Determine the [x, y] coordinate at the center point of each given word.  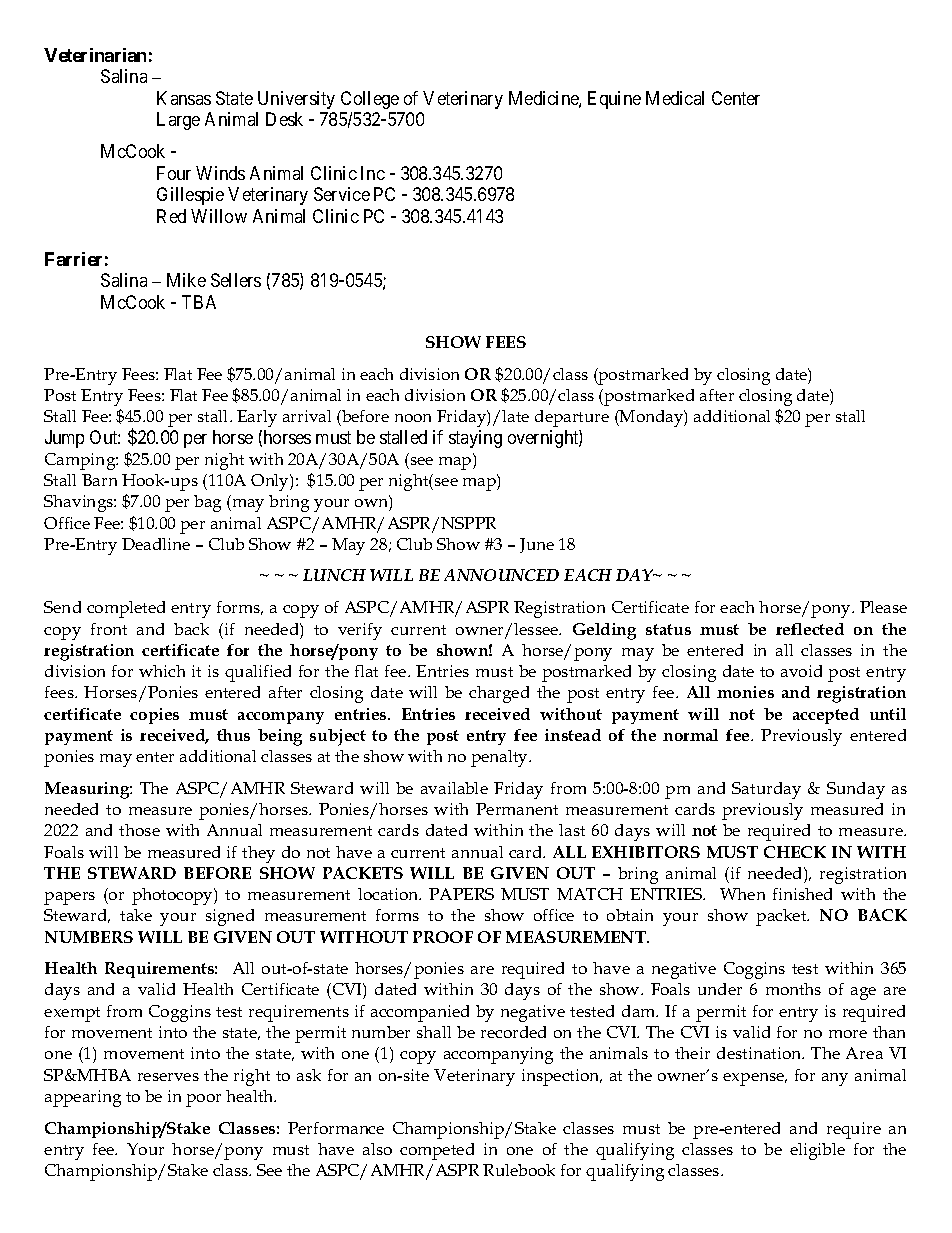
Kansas [184, 98]
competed [437, 1151]
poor [203, 1100]
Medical [675, 98]
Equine [614, 100]
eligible [817, 1151]
